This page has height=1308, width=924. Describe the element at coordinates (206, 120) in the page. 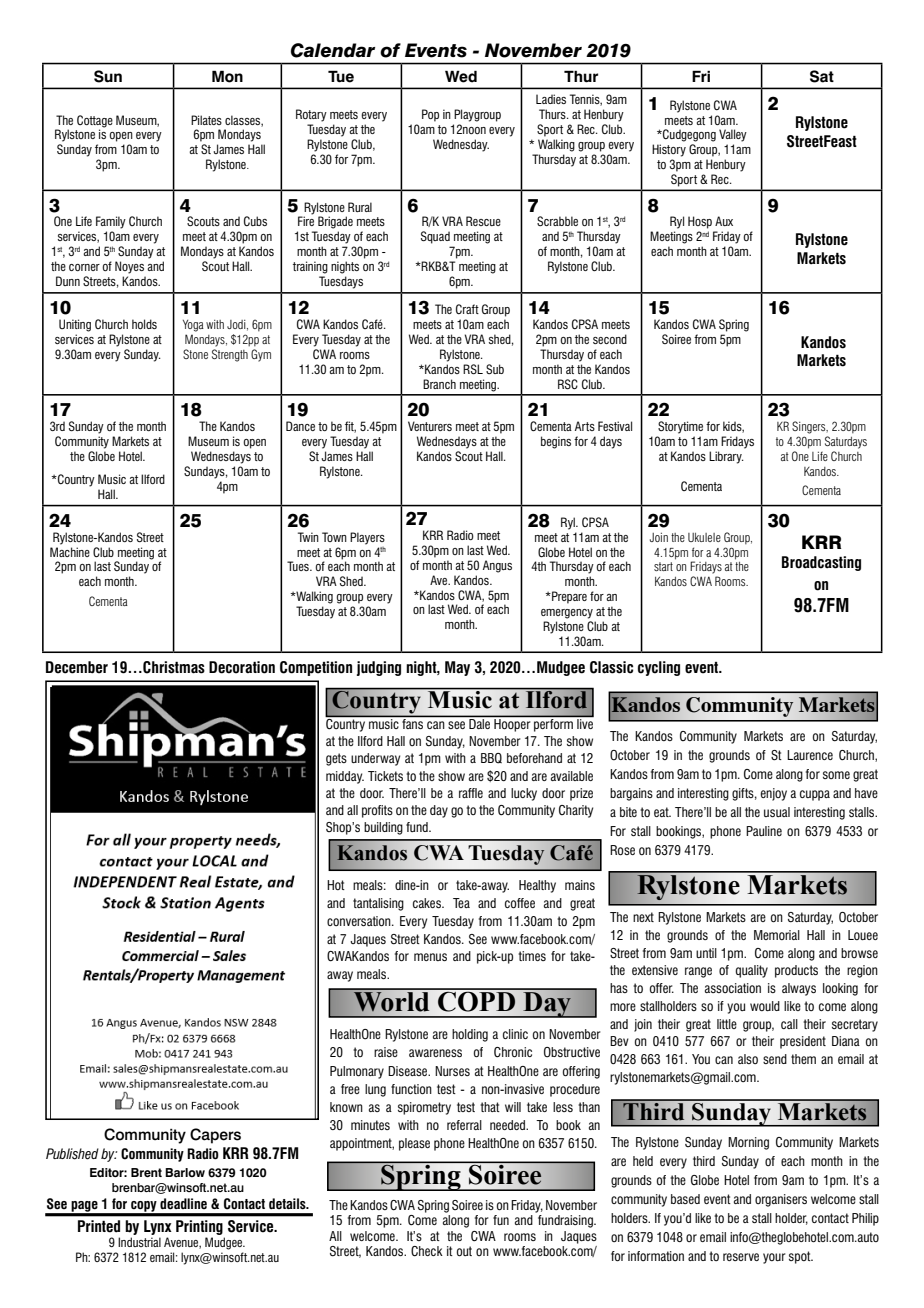

I see `Pilates` at that location.
